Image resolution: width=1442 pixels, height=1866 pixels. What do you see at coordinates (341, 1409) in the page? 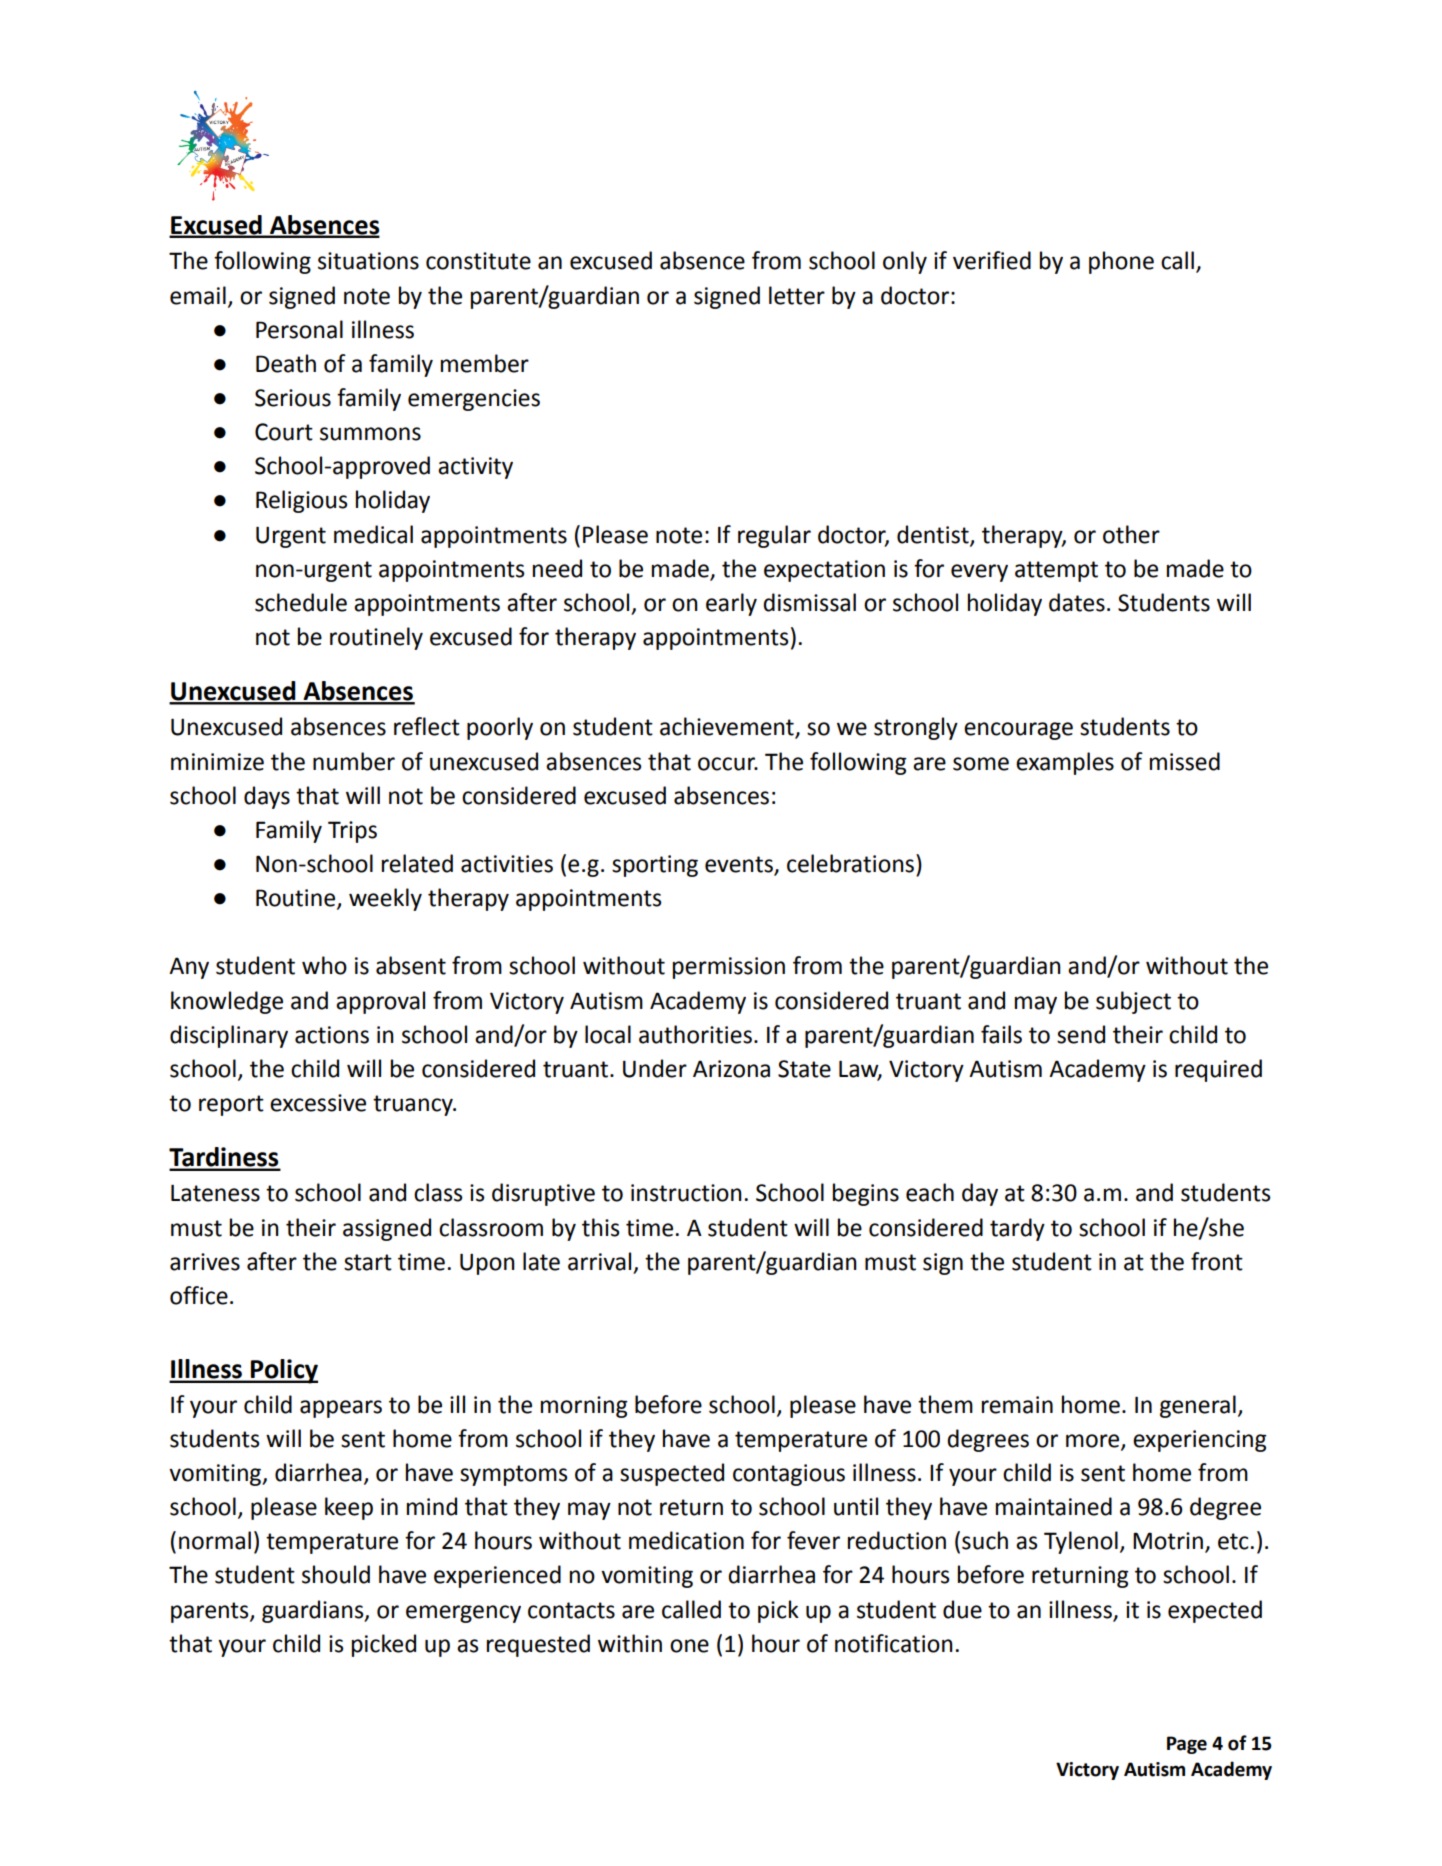
I see `appears` at bounding box center [341, 1409].
